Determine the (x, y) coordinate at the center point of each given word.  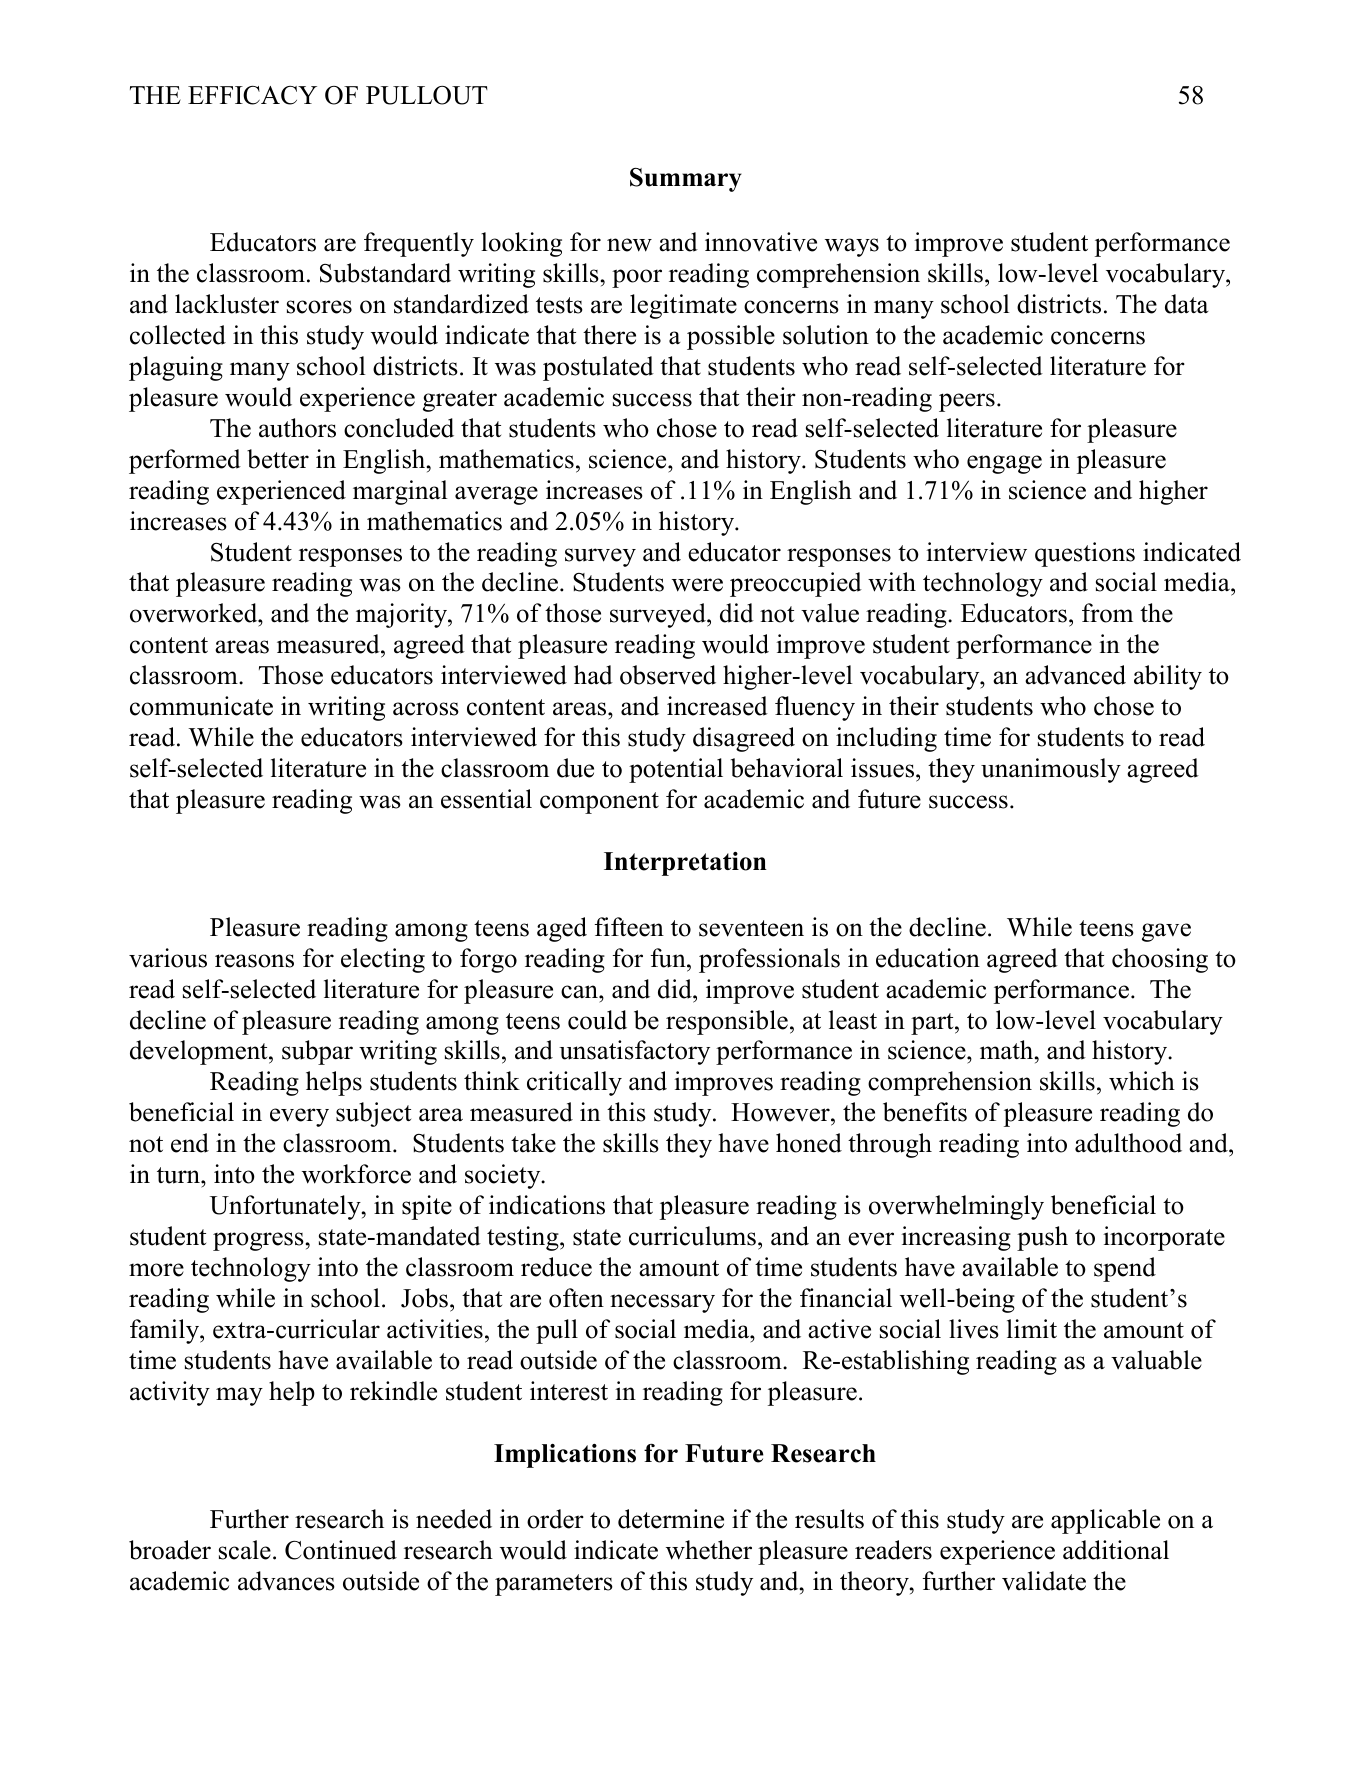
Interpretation (685, 864)
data (1187, 304)
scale (245, 1550)
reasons (254, 961)
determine (671, 1519)
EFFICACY (252, 95)
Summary (686, 180)
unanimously (1051, 770)
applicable (1105, 1521)
